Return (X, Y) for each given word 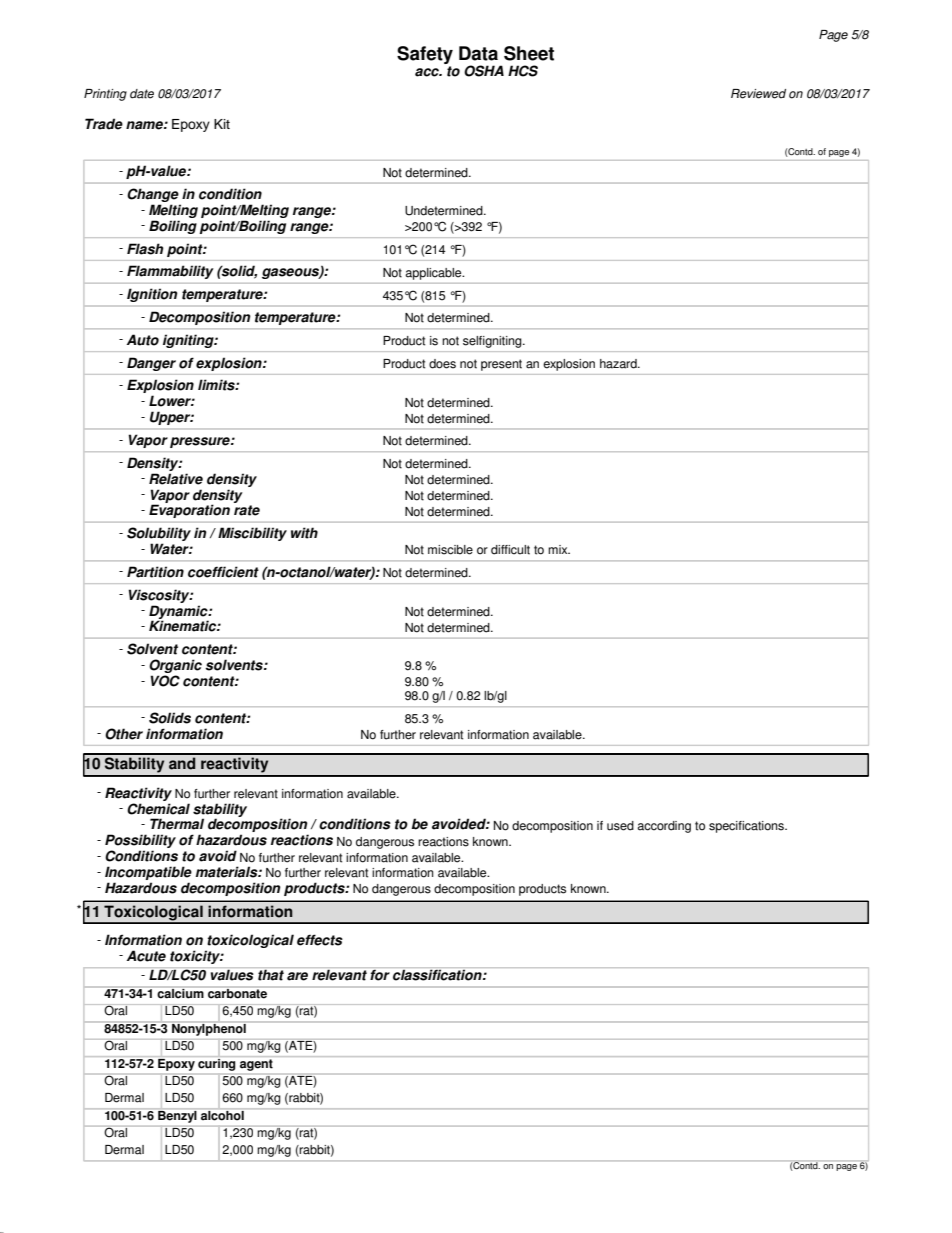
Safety (425, 55)
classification (438, 975)
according (664, 827)
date (142, 94)
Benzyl (177, 1117)
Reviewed (758, 94)
